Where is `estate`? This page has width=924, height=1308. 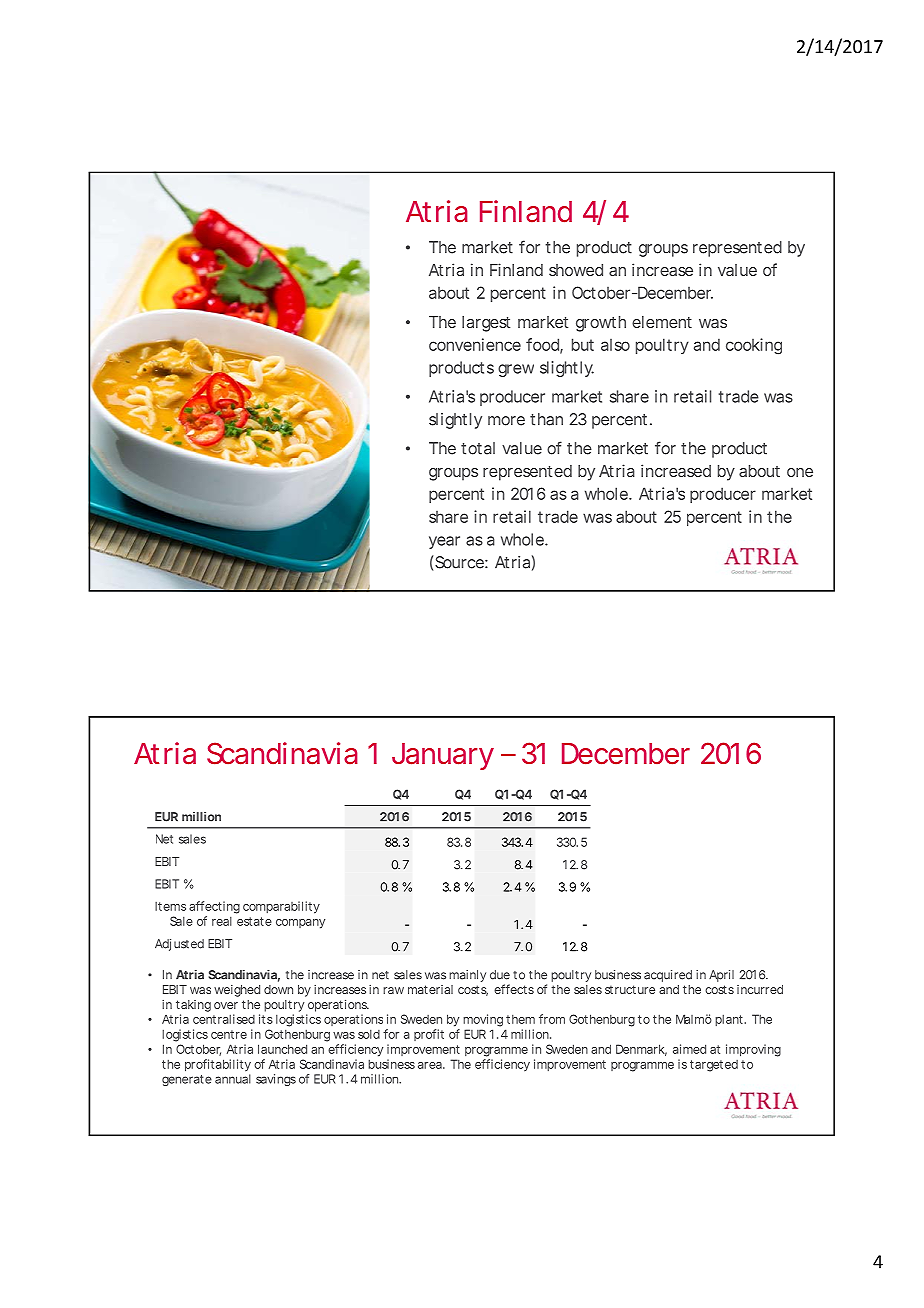
estate is located at coordinates (254, 921).
